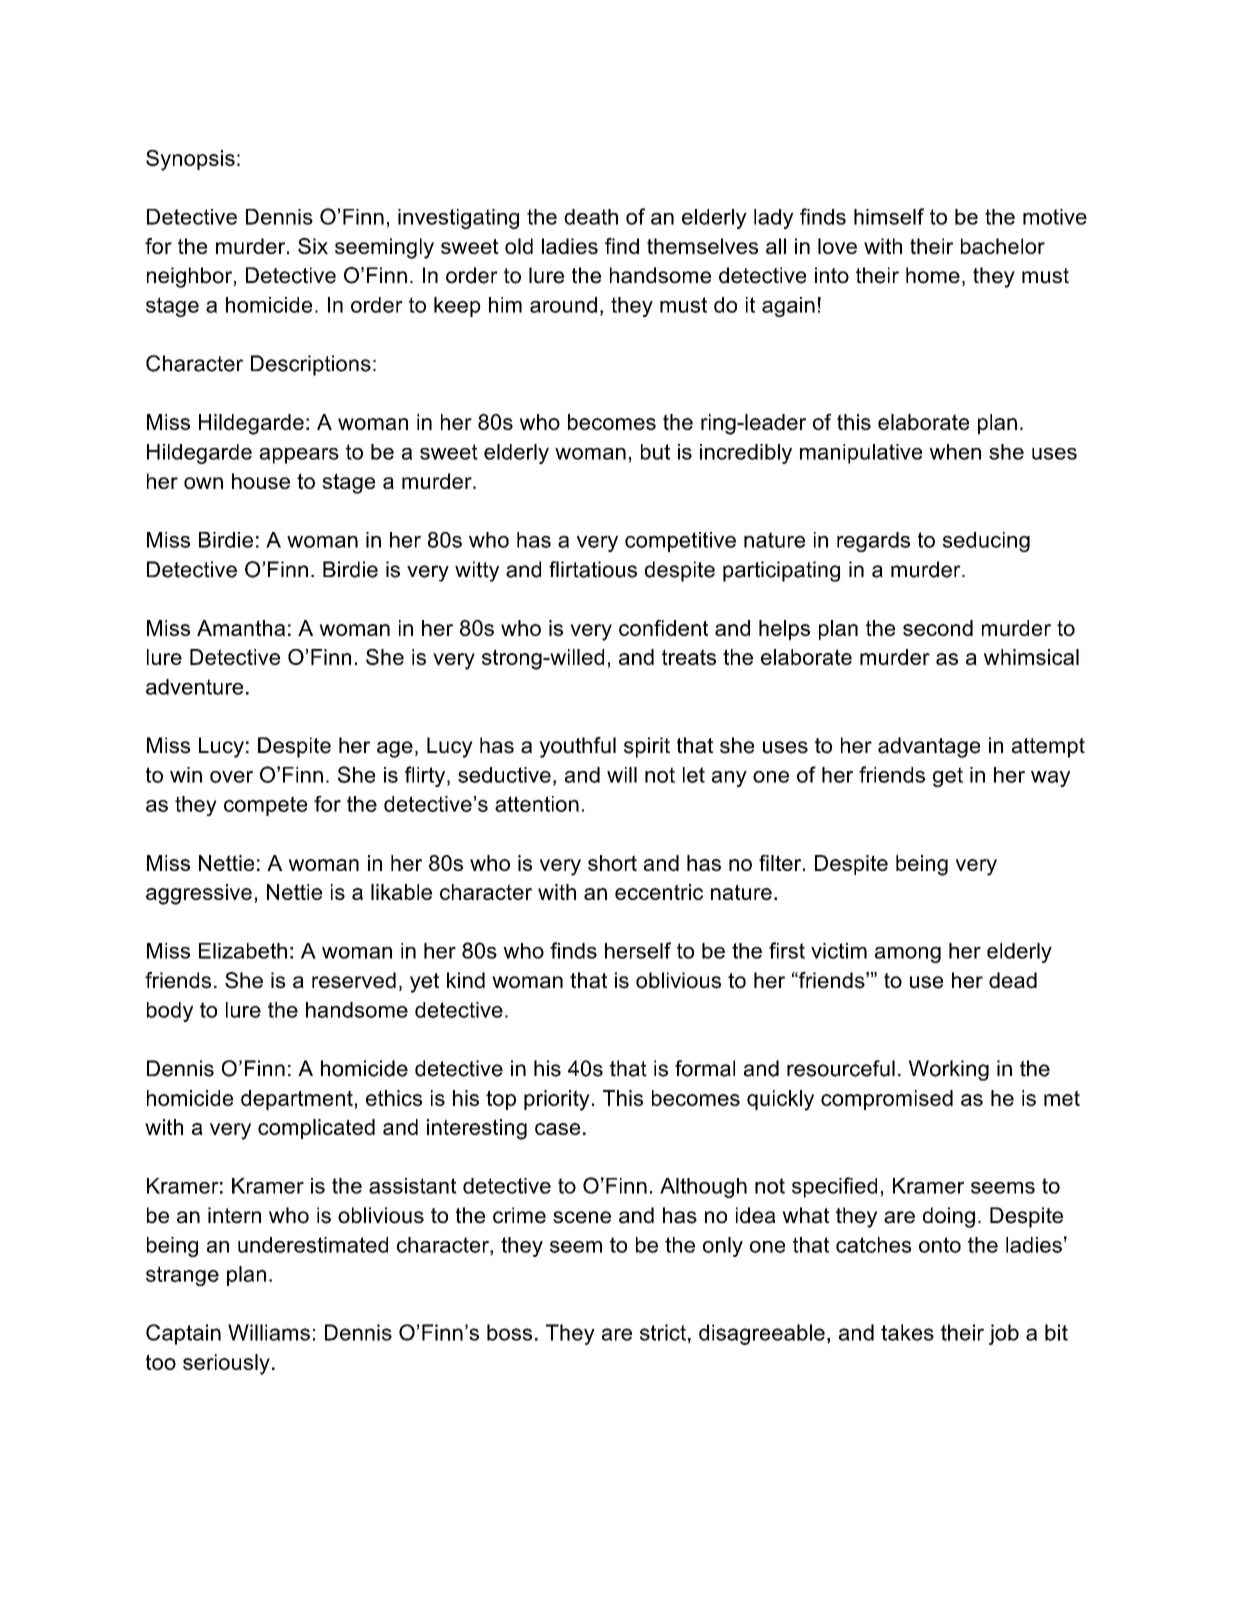 The width and height of the screenshot is (1236, 1599). Describe the element at coordinates (655, 452) in the screenshot. I see `but` at that location.
